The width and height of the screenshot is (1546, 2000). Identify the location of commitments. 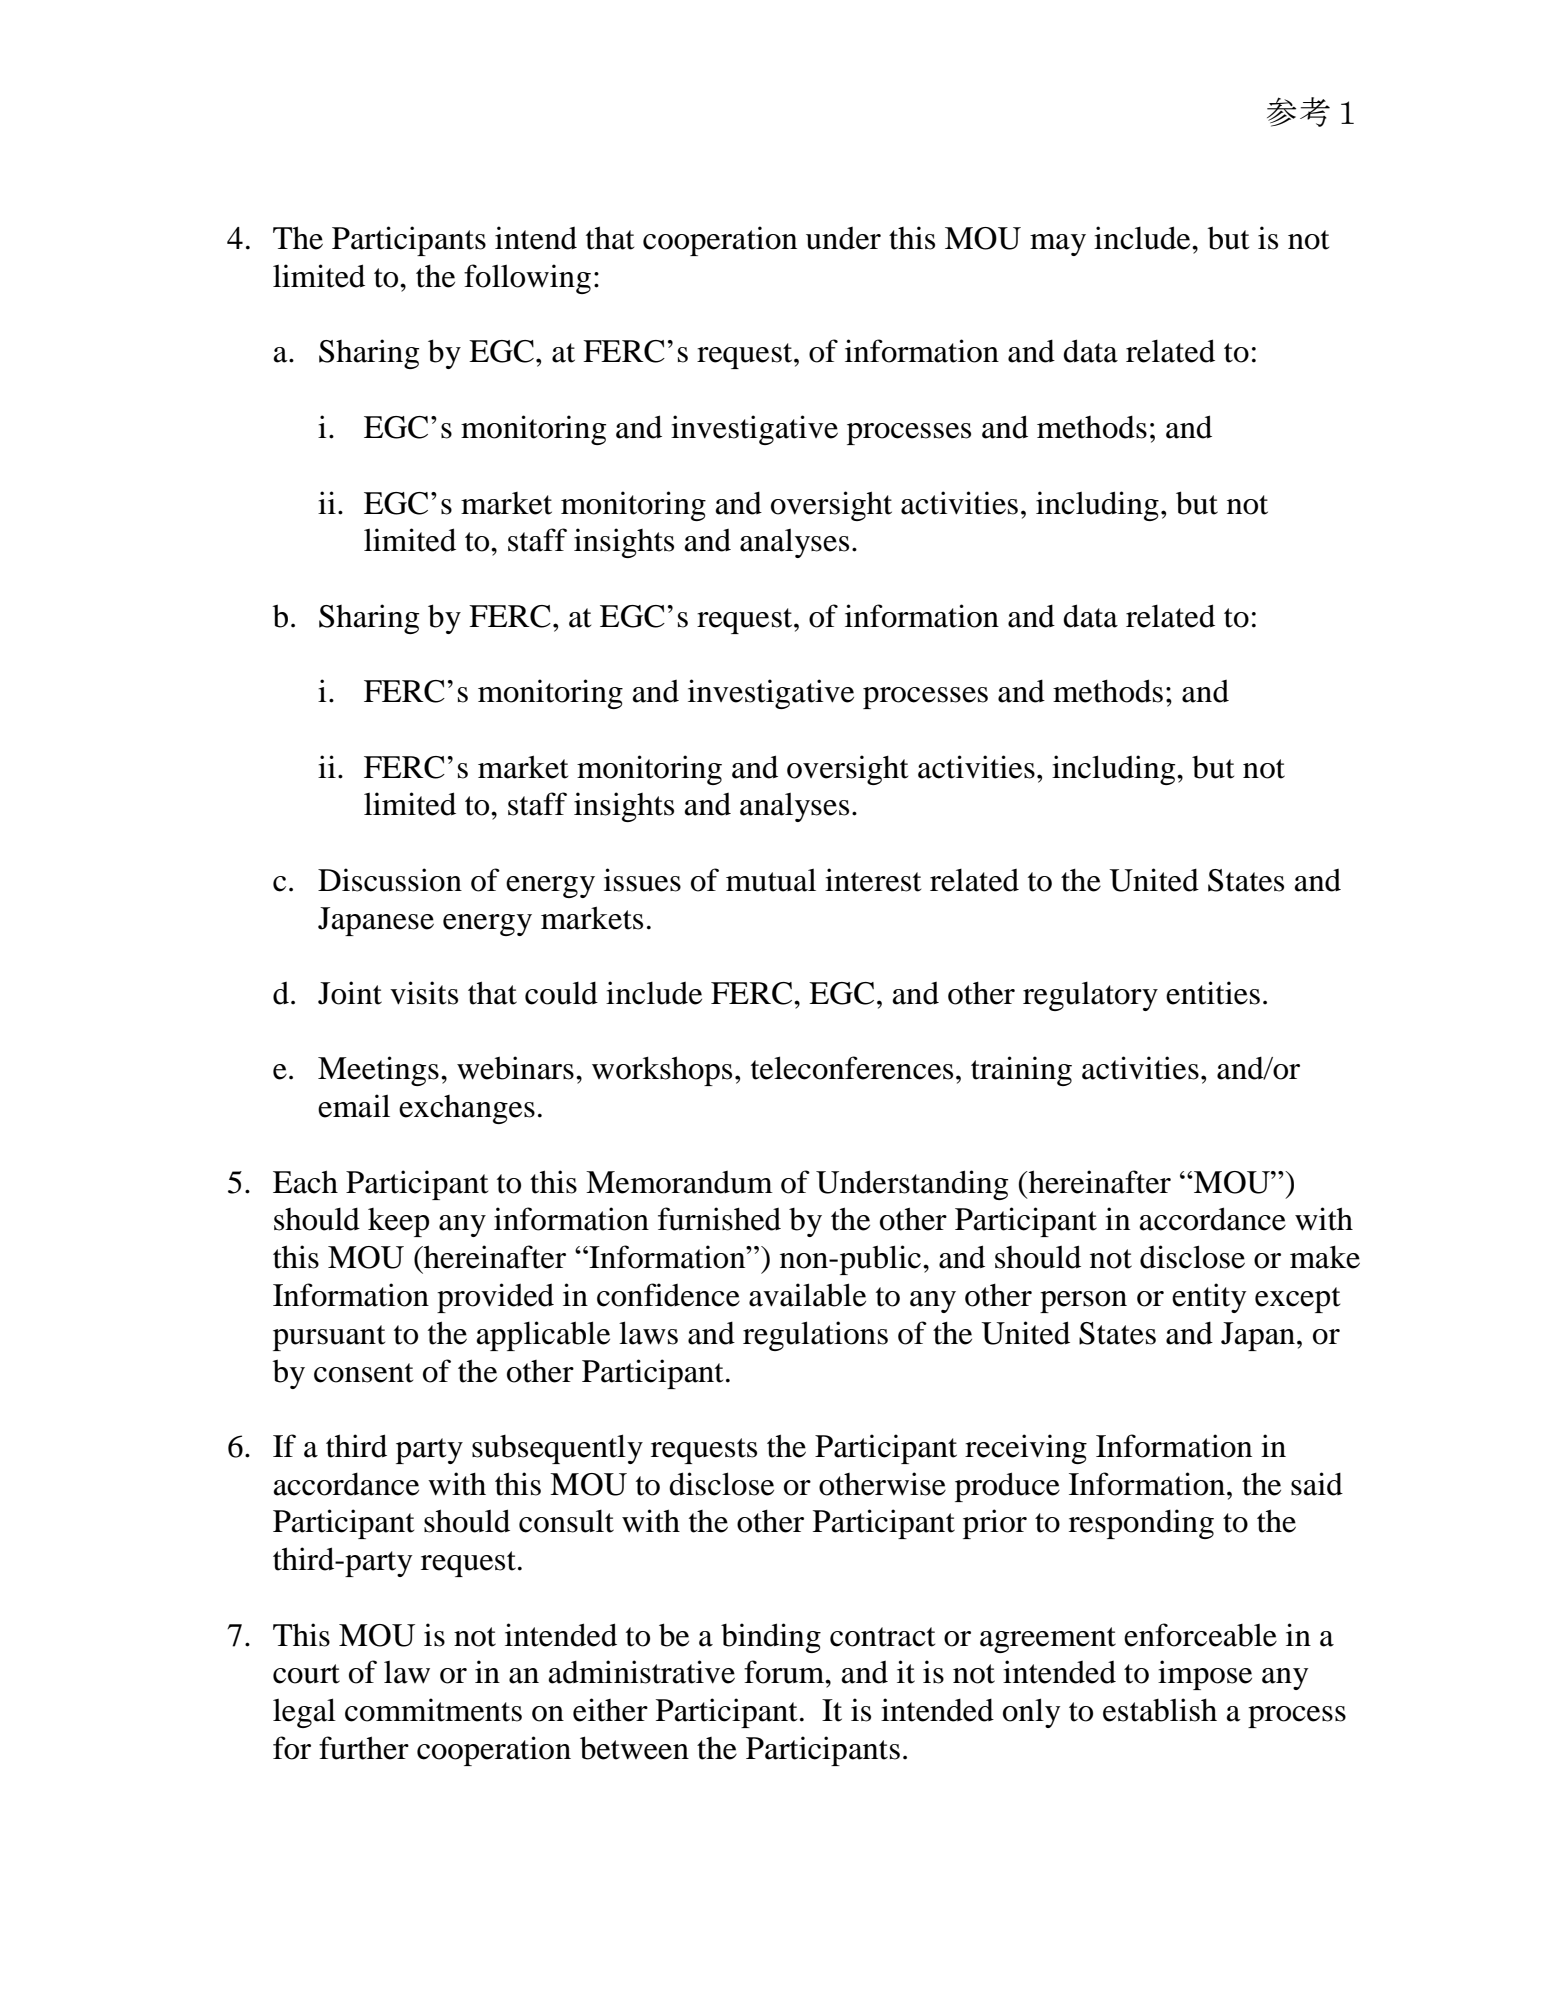
(433, 1710).
